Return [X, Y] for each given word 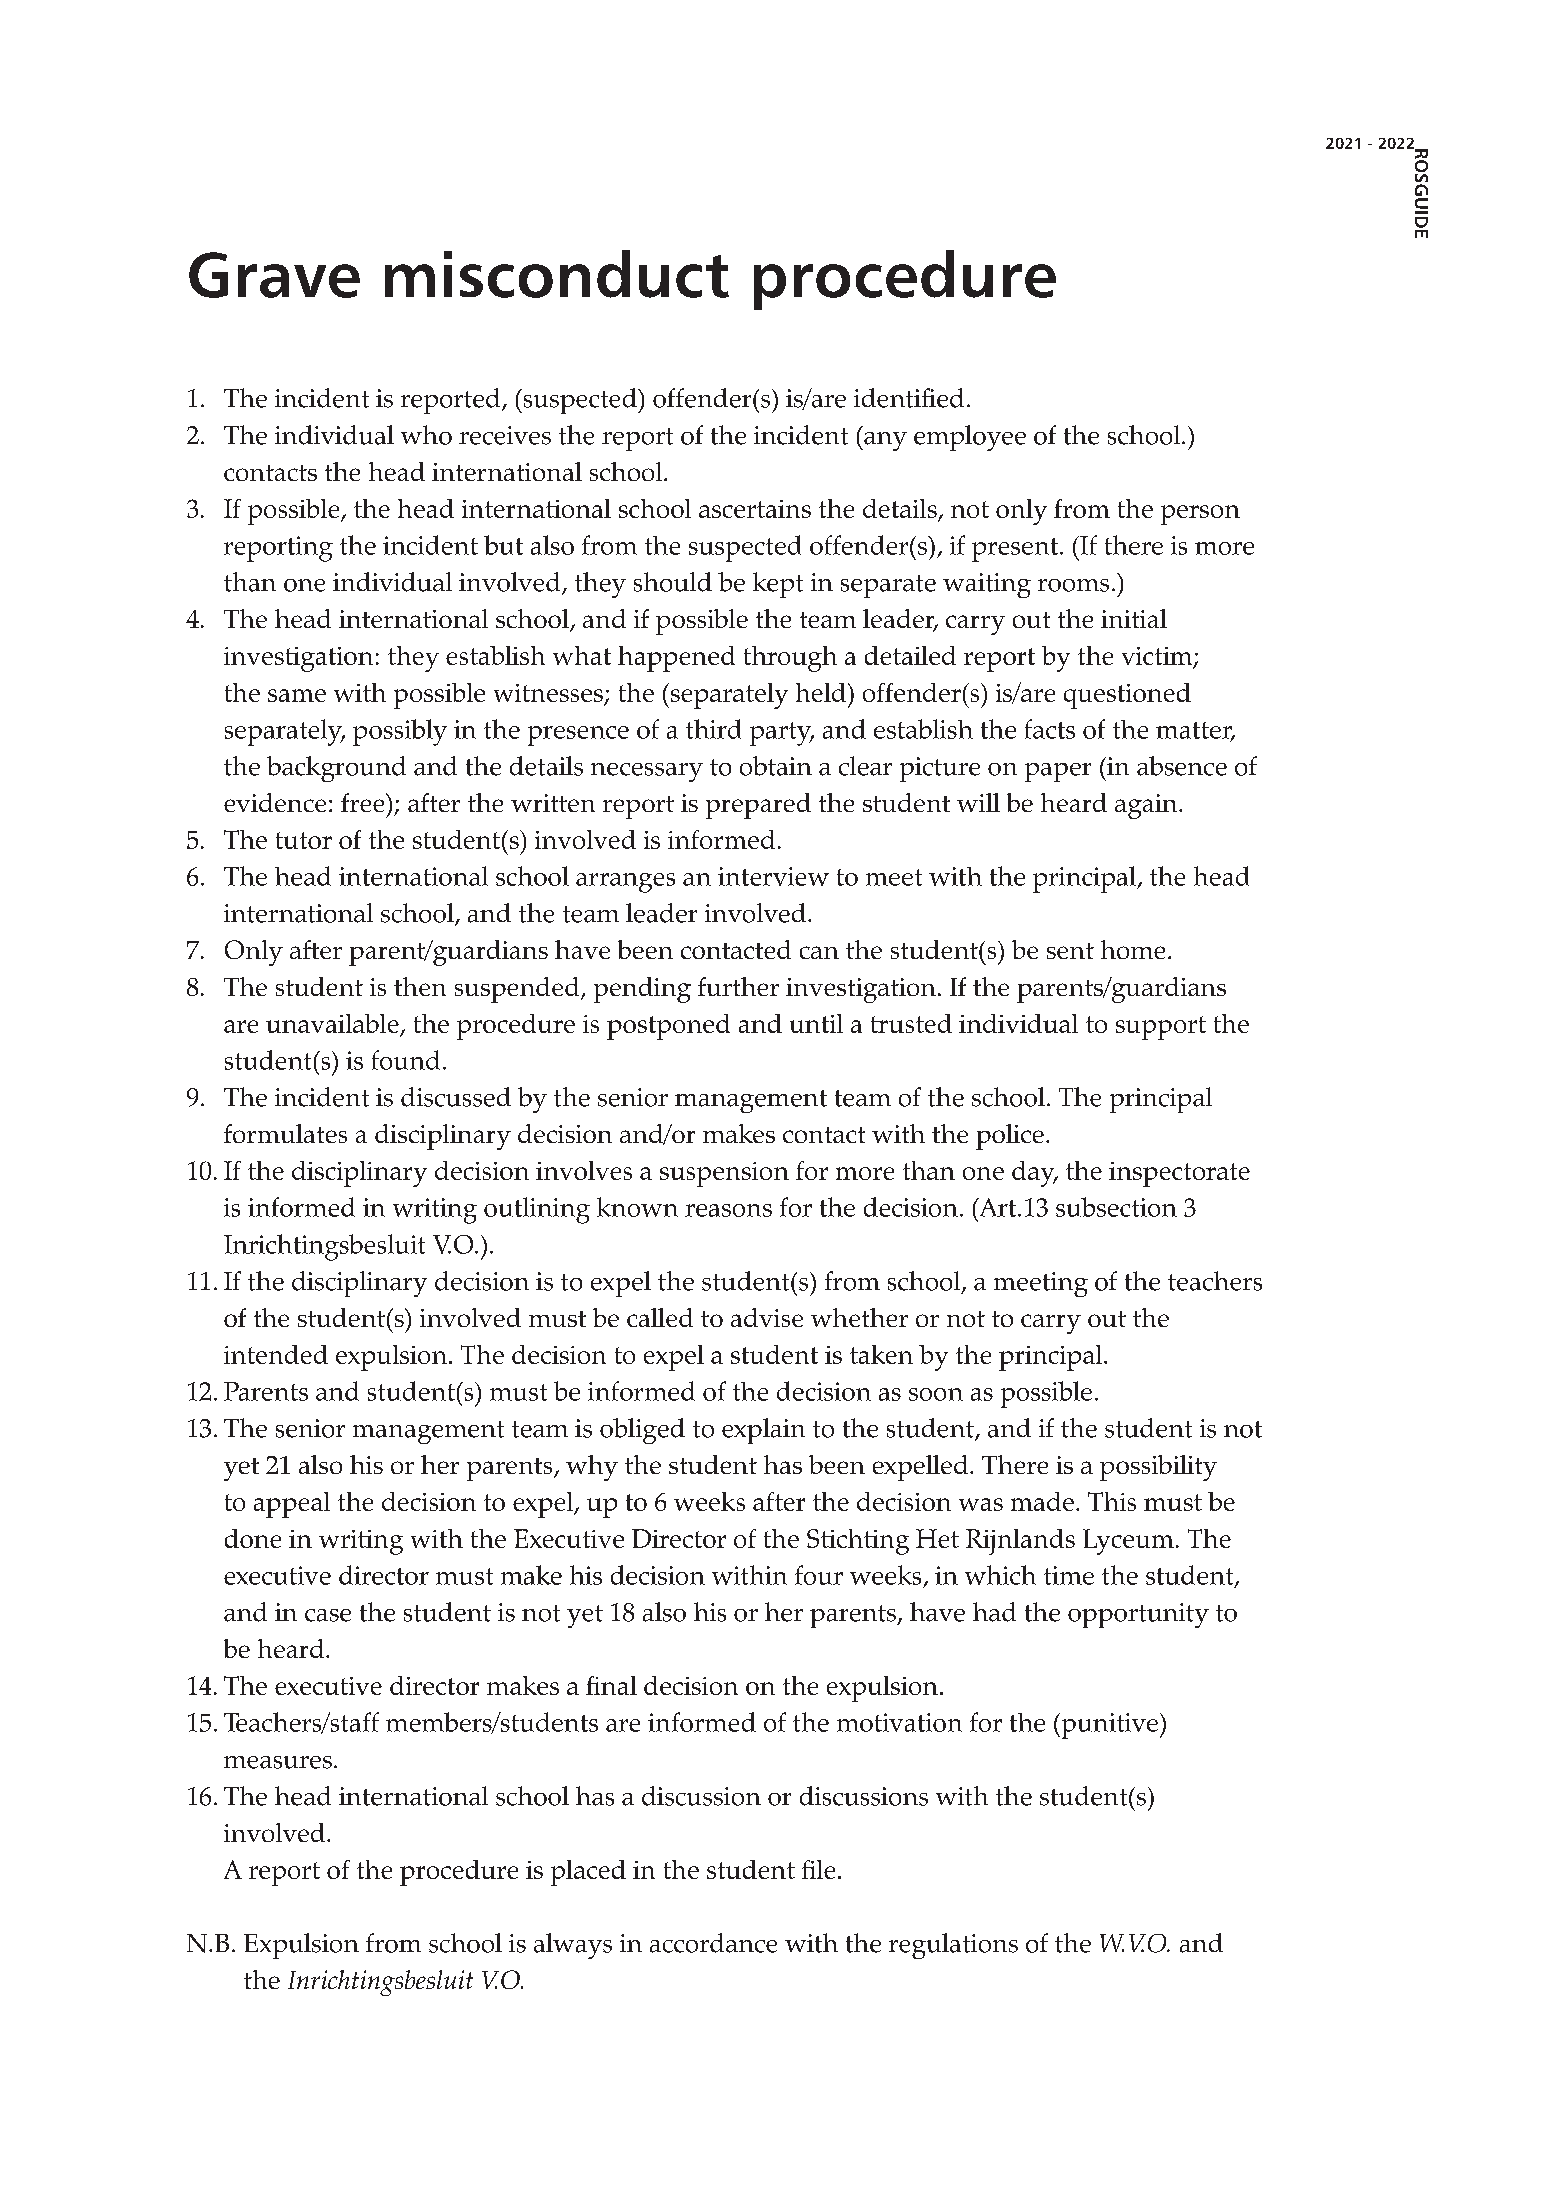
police [1010, 1137]
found [406, 1060]
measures [278, 1762]
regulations [953, 1946]
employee [970, 438]
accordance [713, 1943]
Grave [274, 275]
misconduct [557, 274]
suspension [724, 1174]
